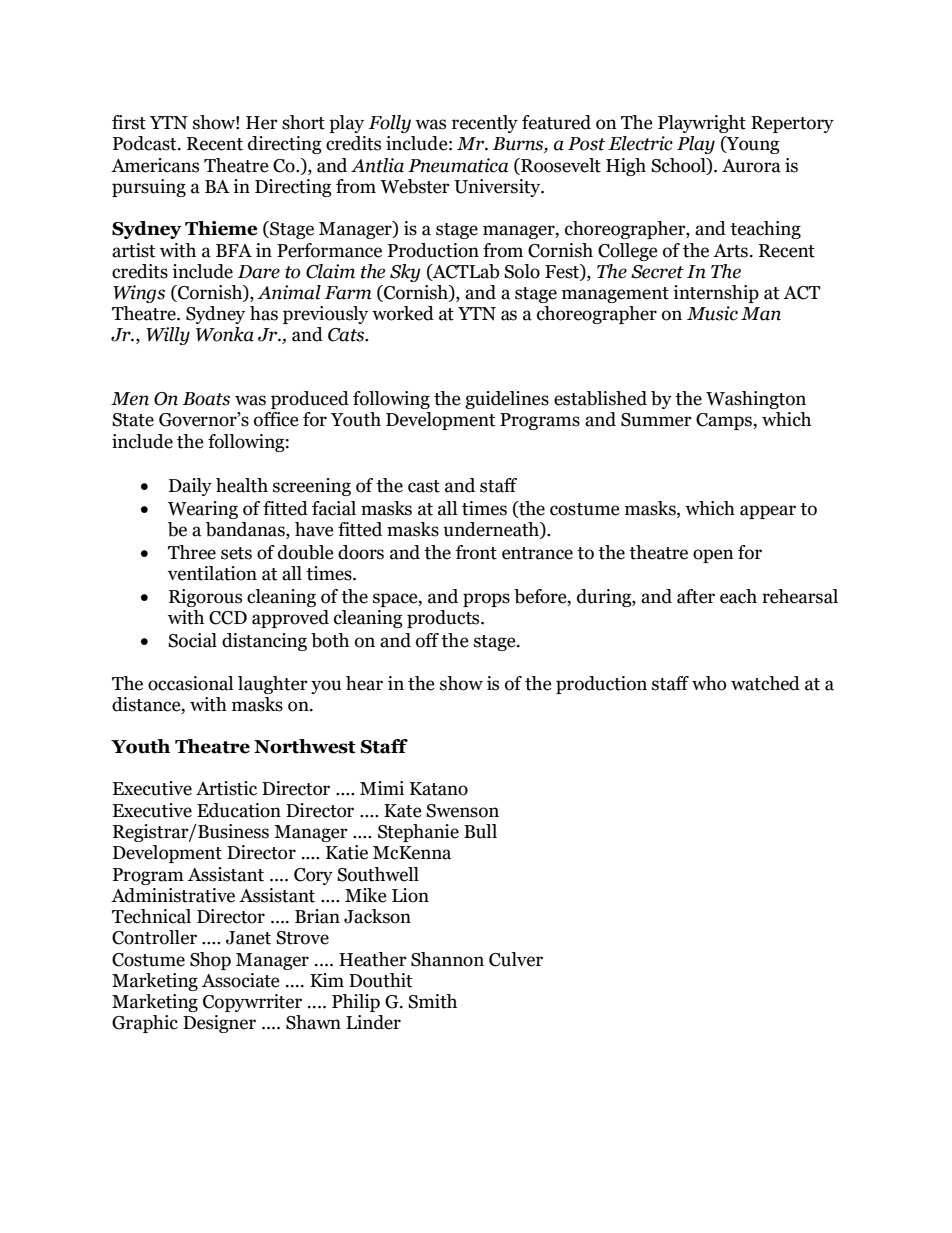 Image resolution: width=952 pixels, height=1233 pixels. Describe the element at coordinates (225, 334) in the screenshot. I see `Wonka` at that location.
